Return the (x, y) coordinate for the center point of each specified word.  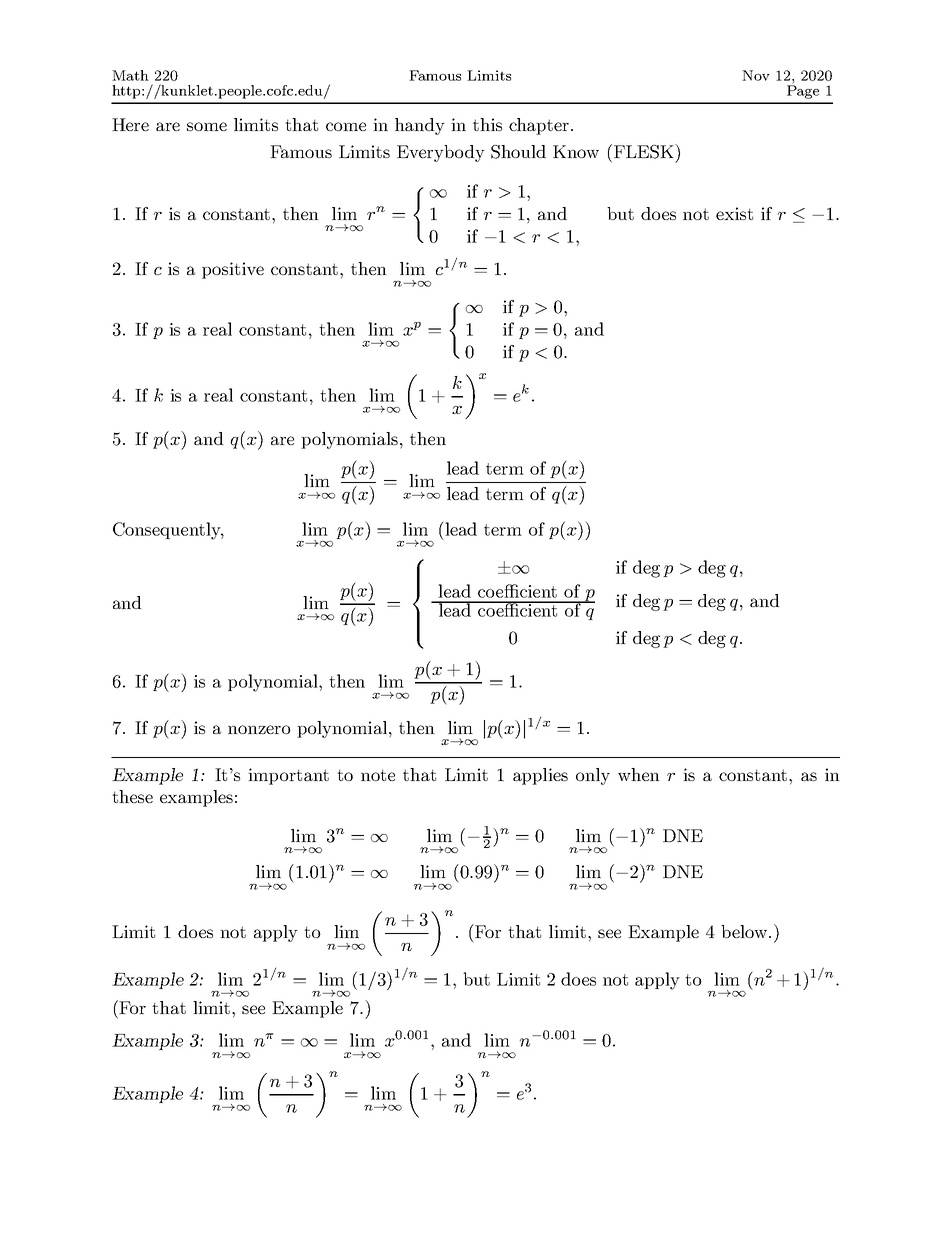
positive (233, 270)
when (639, 774)
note (378, 775)
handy (420, 126)
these (132, 796)
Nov (756, 75)
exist (734, 213)
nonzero (259, 729)
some (207, 126)
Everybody (441, 153)
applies (540, 776)
